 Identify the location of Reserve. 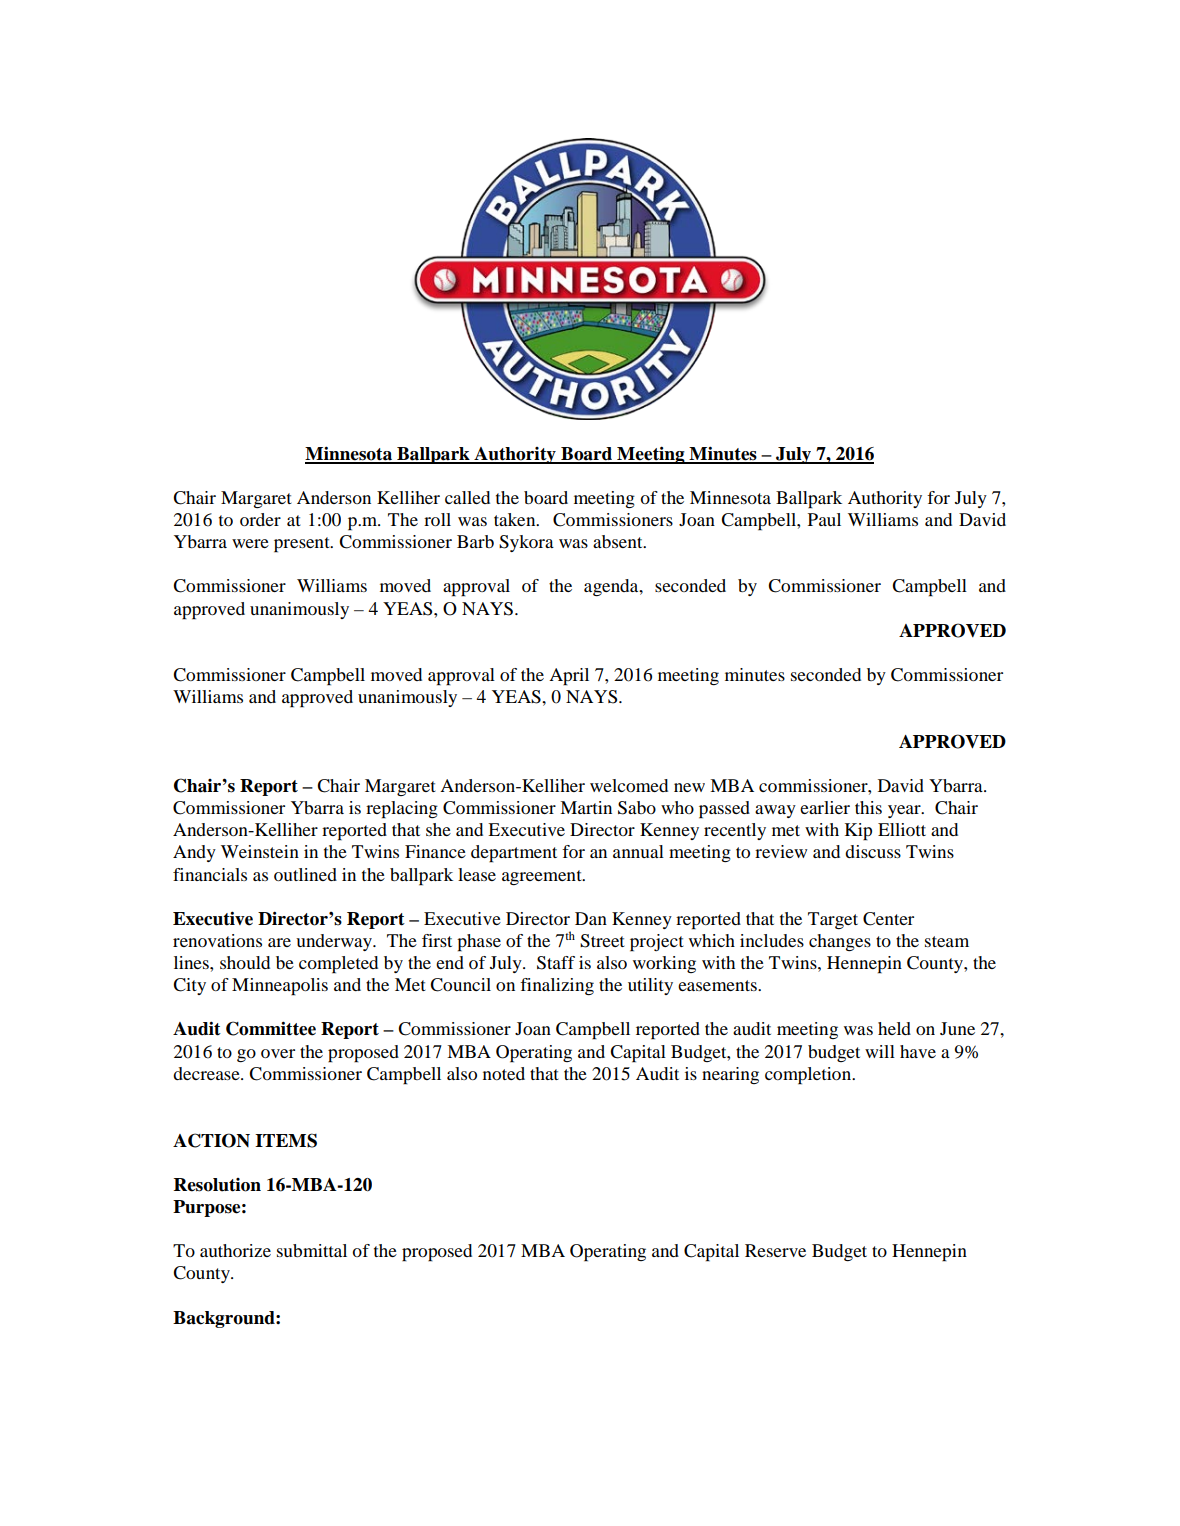
(775, 1250).
